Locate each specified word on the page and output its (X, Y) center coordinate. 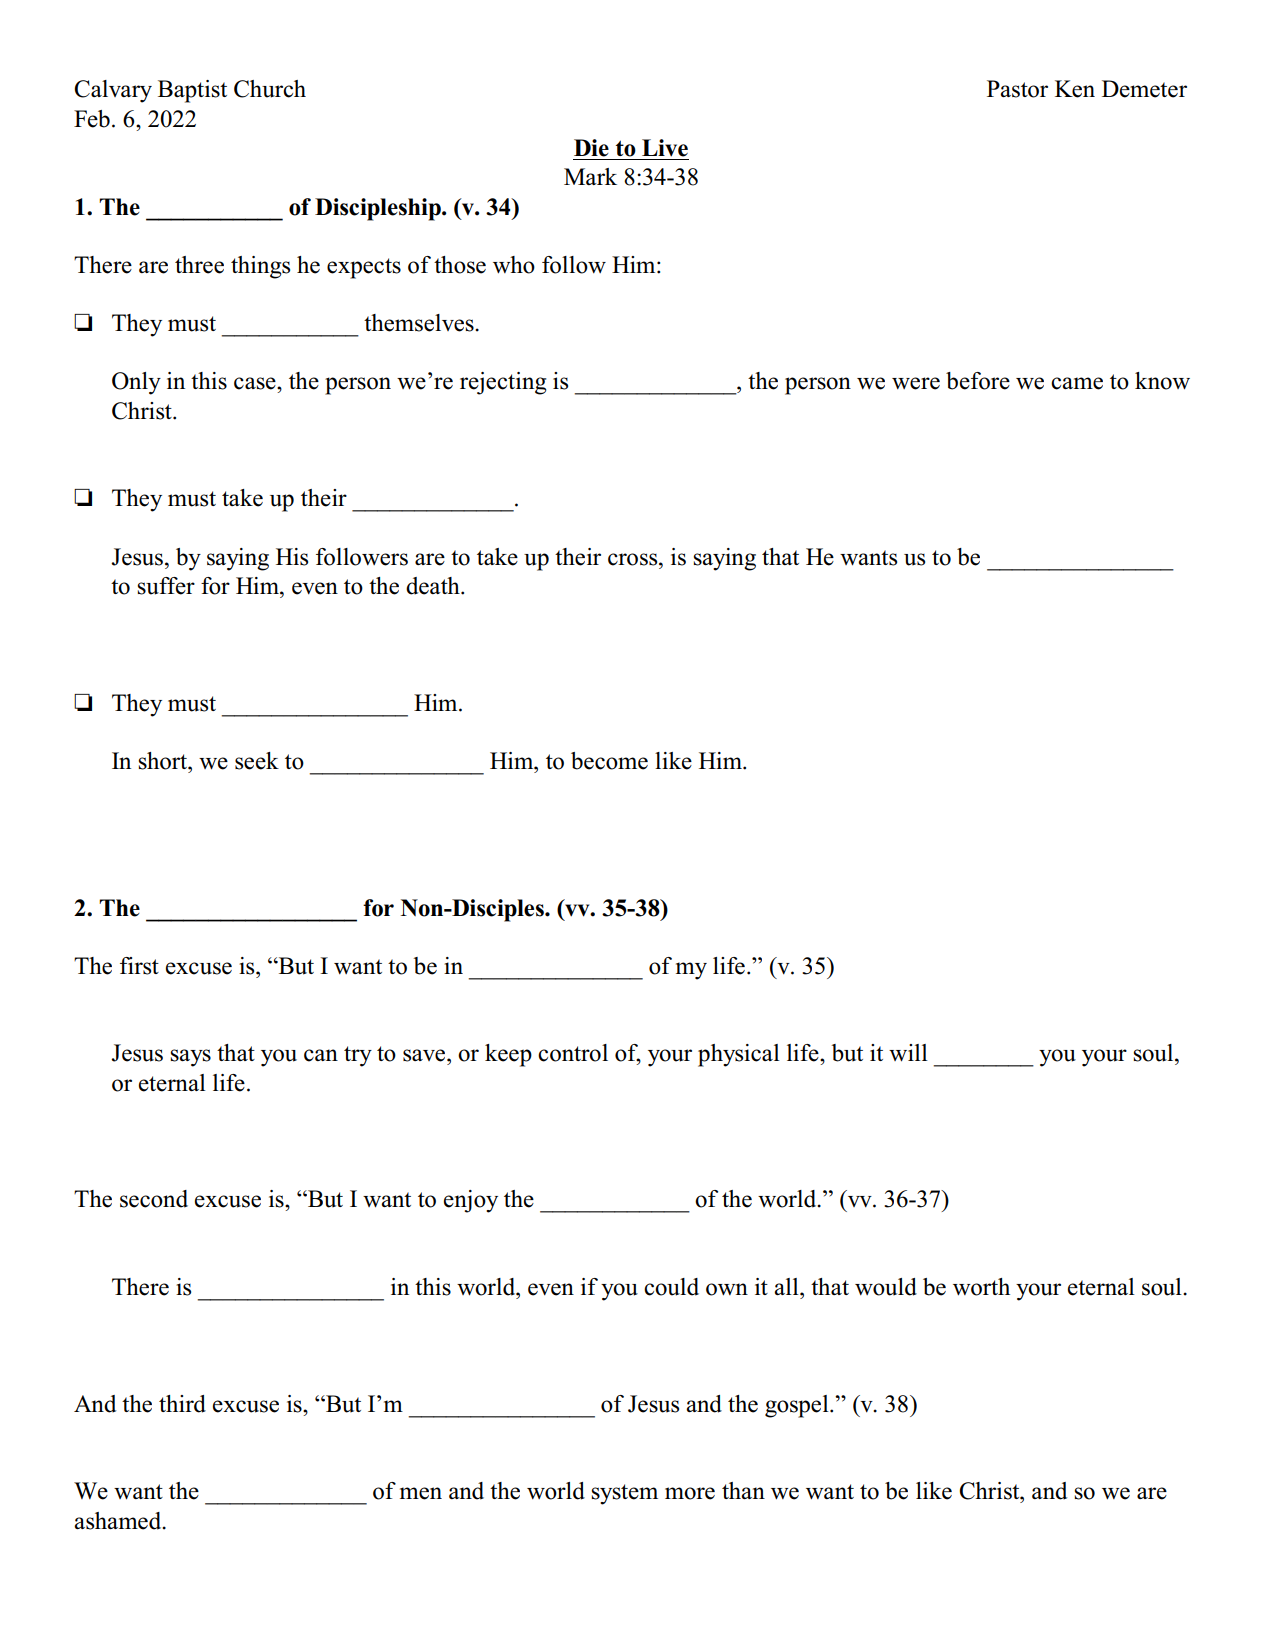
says (190, 1058)
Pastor (1017, 89)
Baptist (192, 91)
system (624, 1494)
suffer (166, 586)
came (1077, 383)
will (908, 1053)
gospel (798, 1406)
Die (591, 148)
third (182, 1404)
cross (634, 559)
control (573, 1053)
